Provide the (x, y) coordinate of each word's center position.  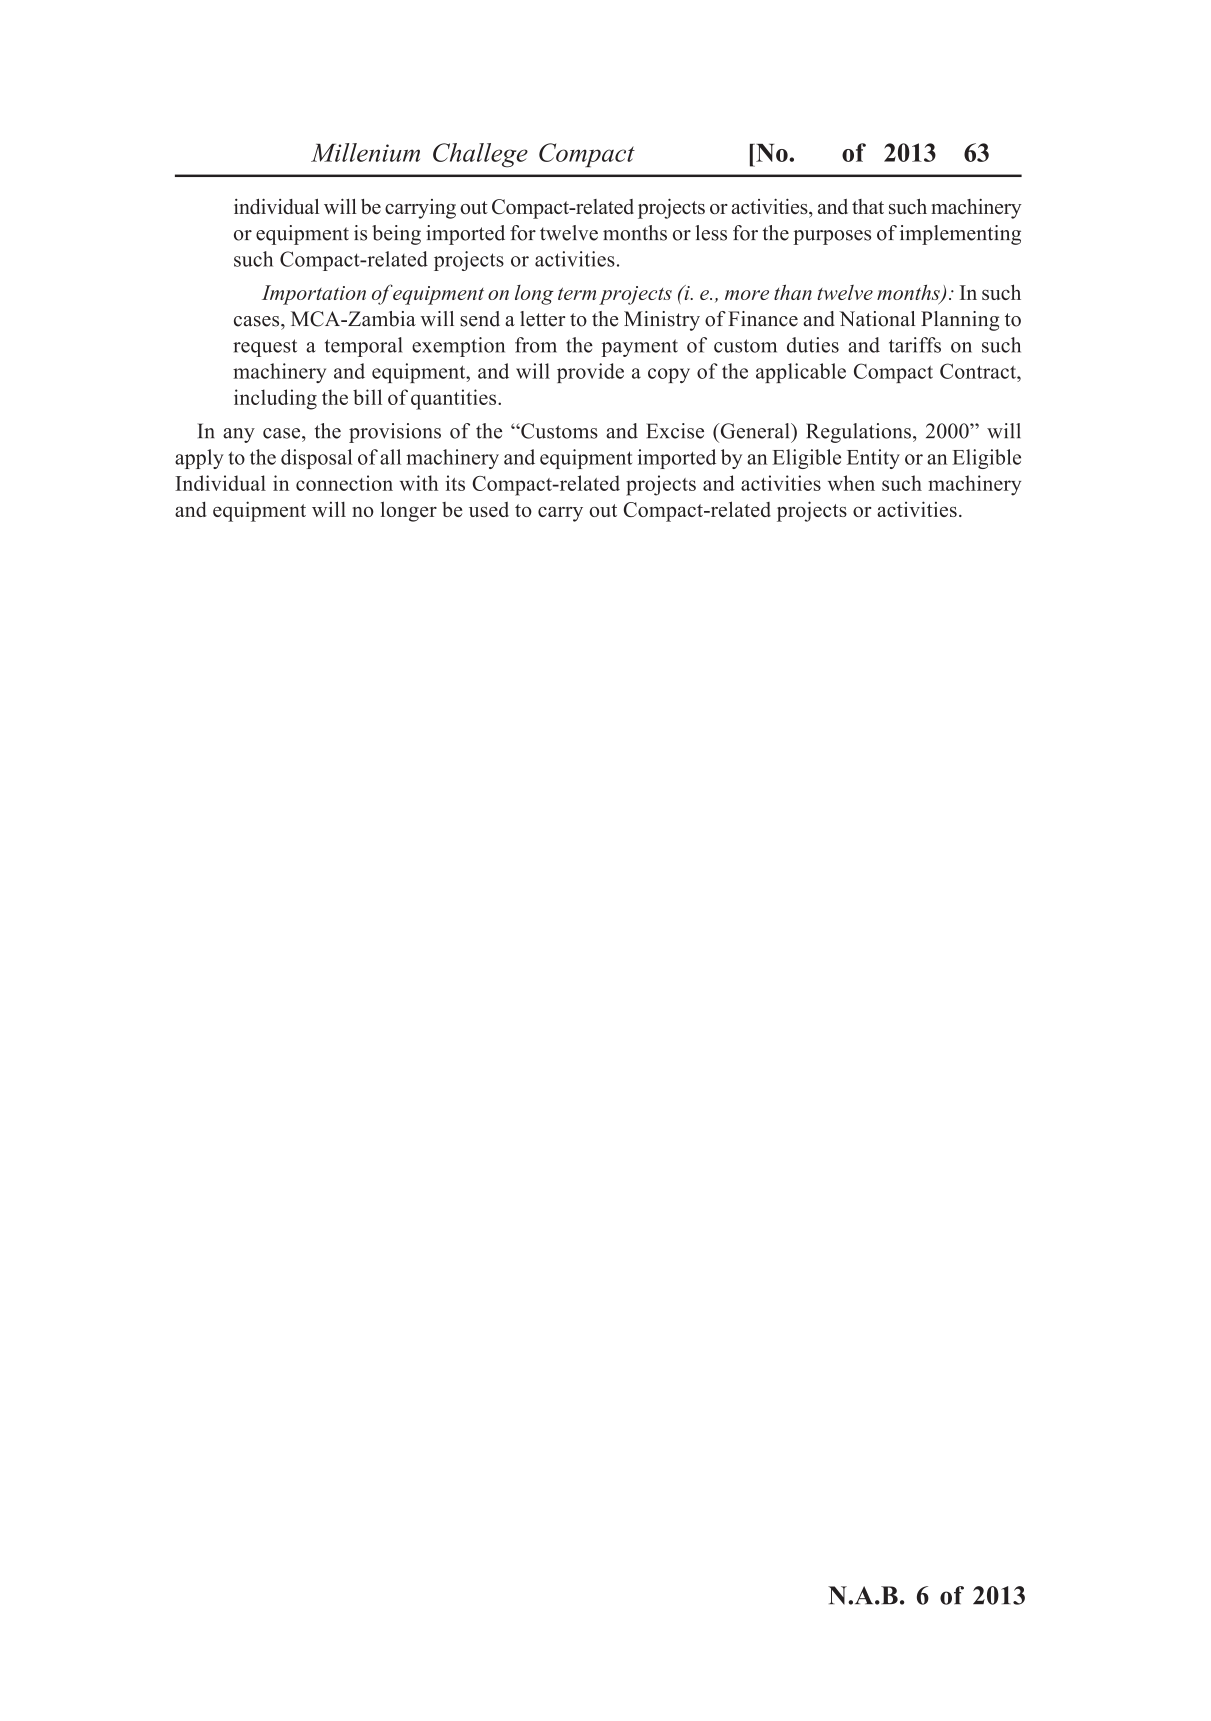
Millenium (365, 152)
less (711, 233)
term (577, 293)
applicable (801, 373)
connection (344, 483)
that (868, 206)
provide (590, 373)
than (793, 292)
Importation (314, 295)
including (275, 399)
